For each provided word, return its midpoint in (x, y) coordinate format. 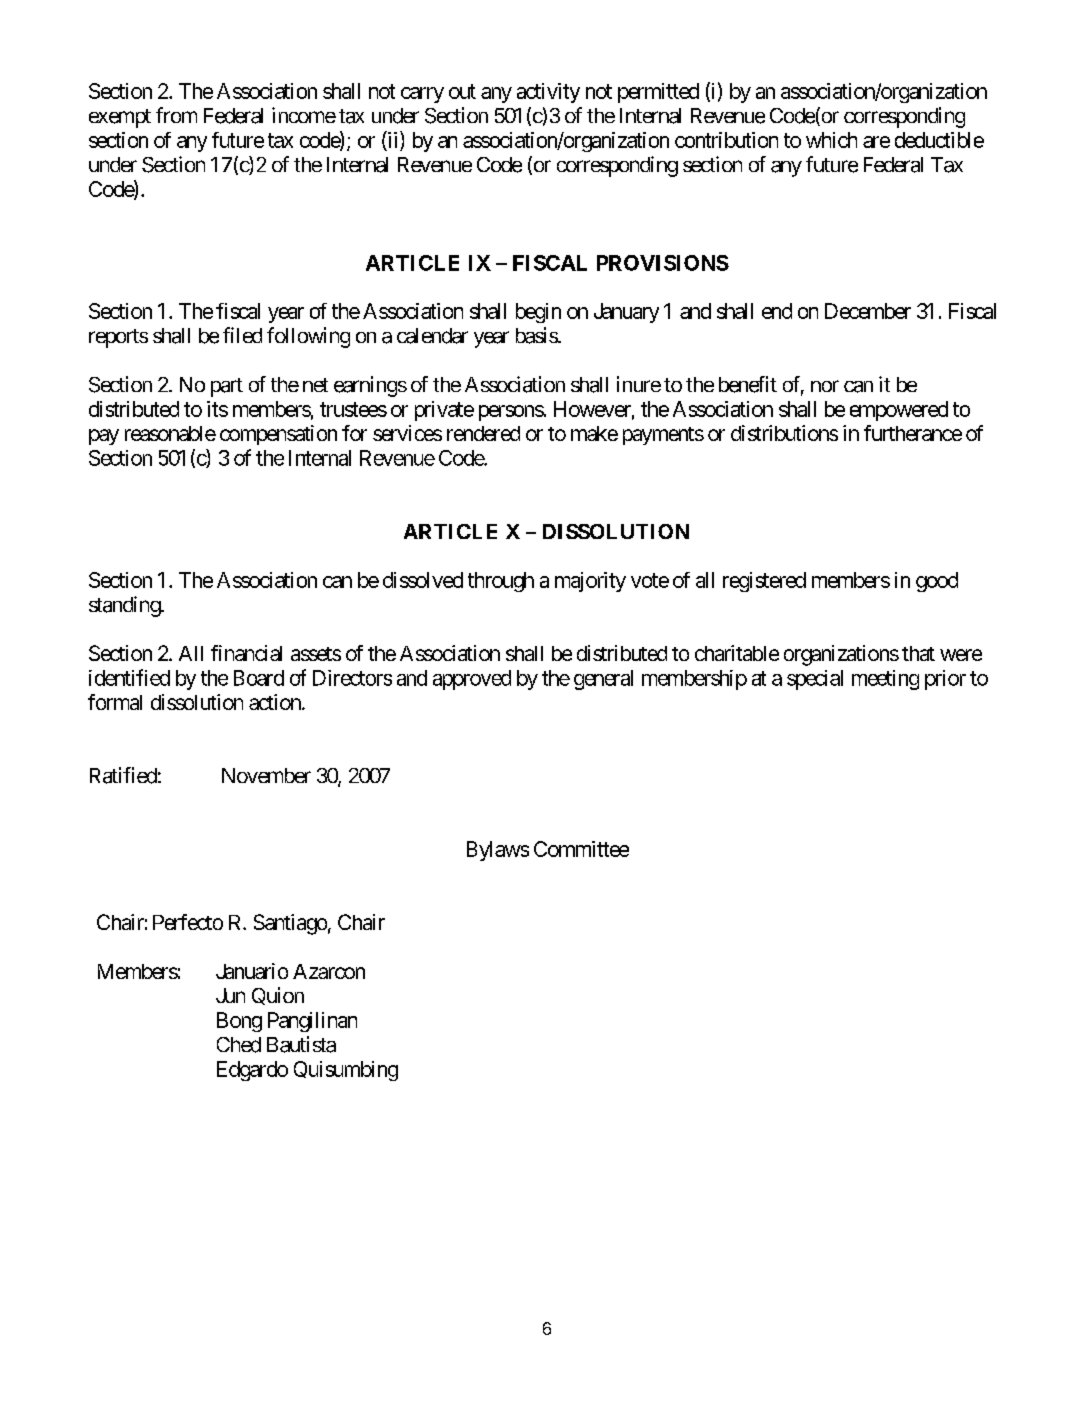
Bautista (301, 1044)
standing (125, 606)
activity (548, 93)
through (501, 582)
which (831, 140)
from (176, 115)
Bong (239, 1022)
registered (764, 582)
